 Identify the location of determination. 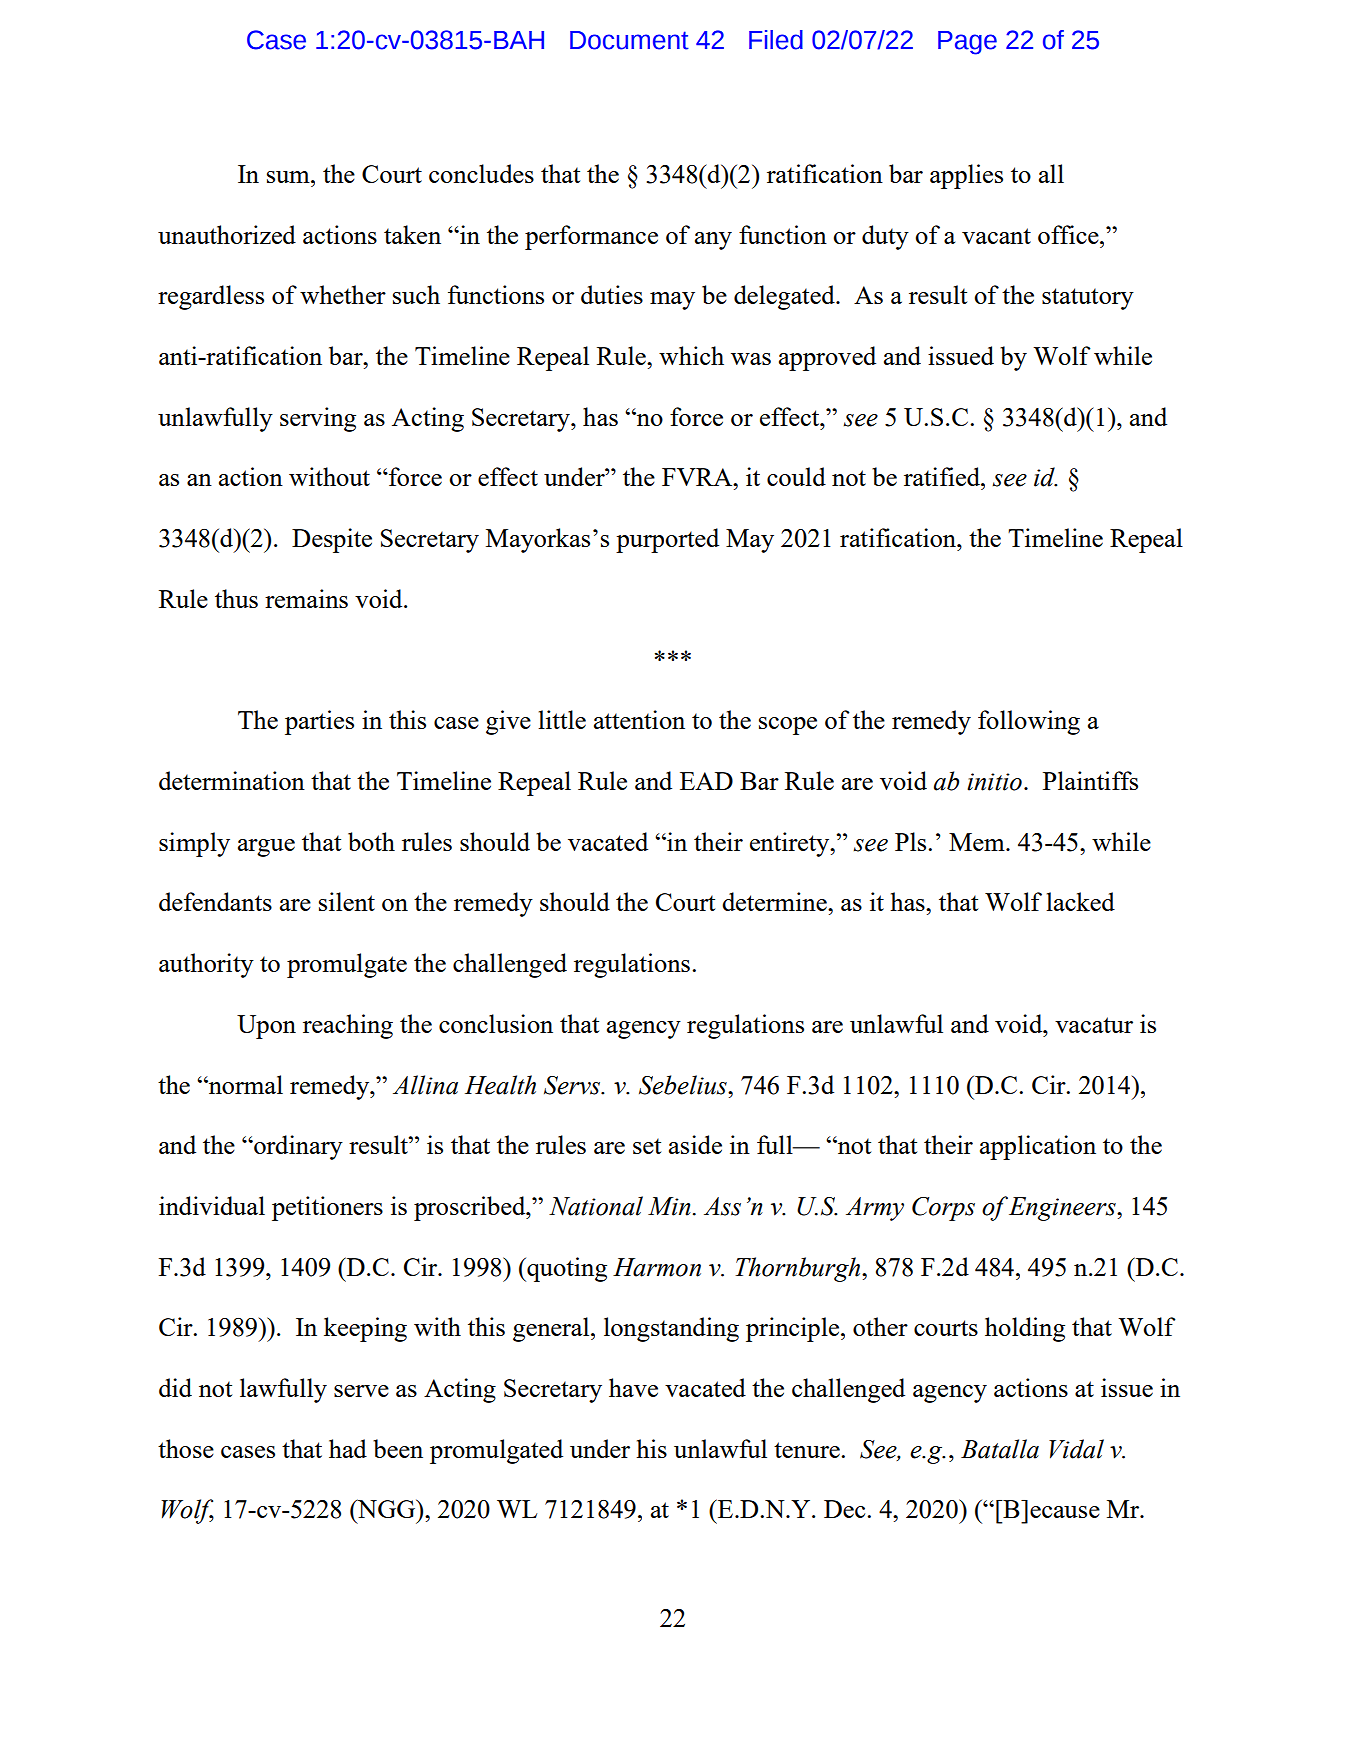
(232, 780).
